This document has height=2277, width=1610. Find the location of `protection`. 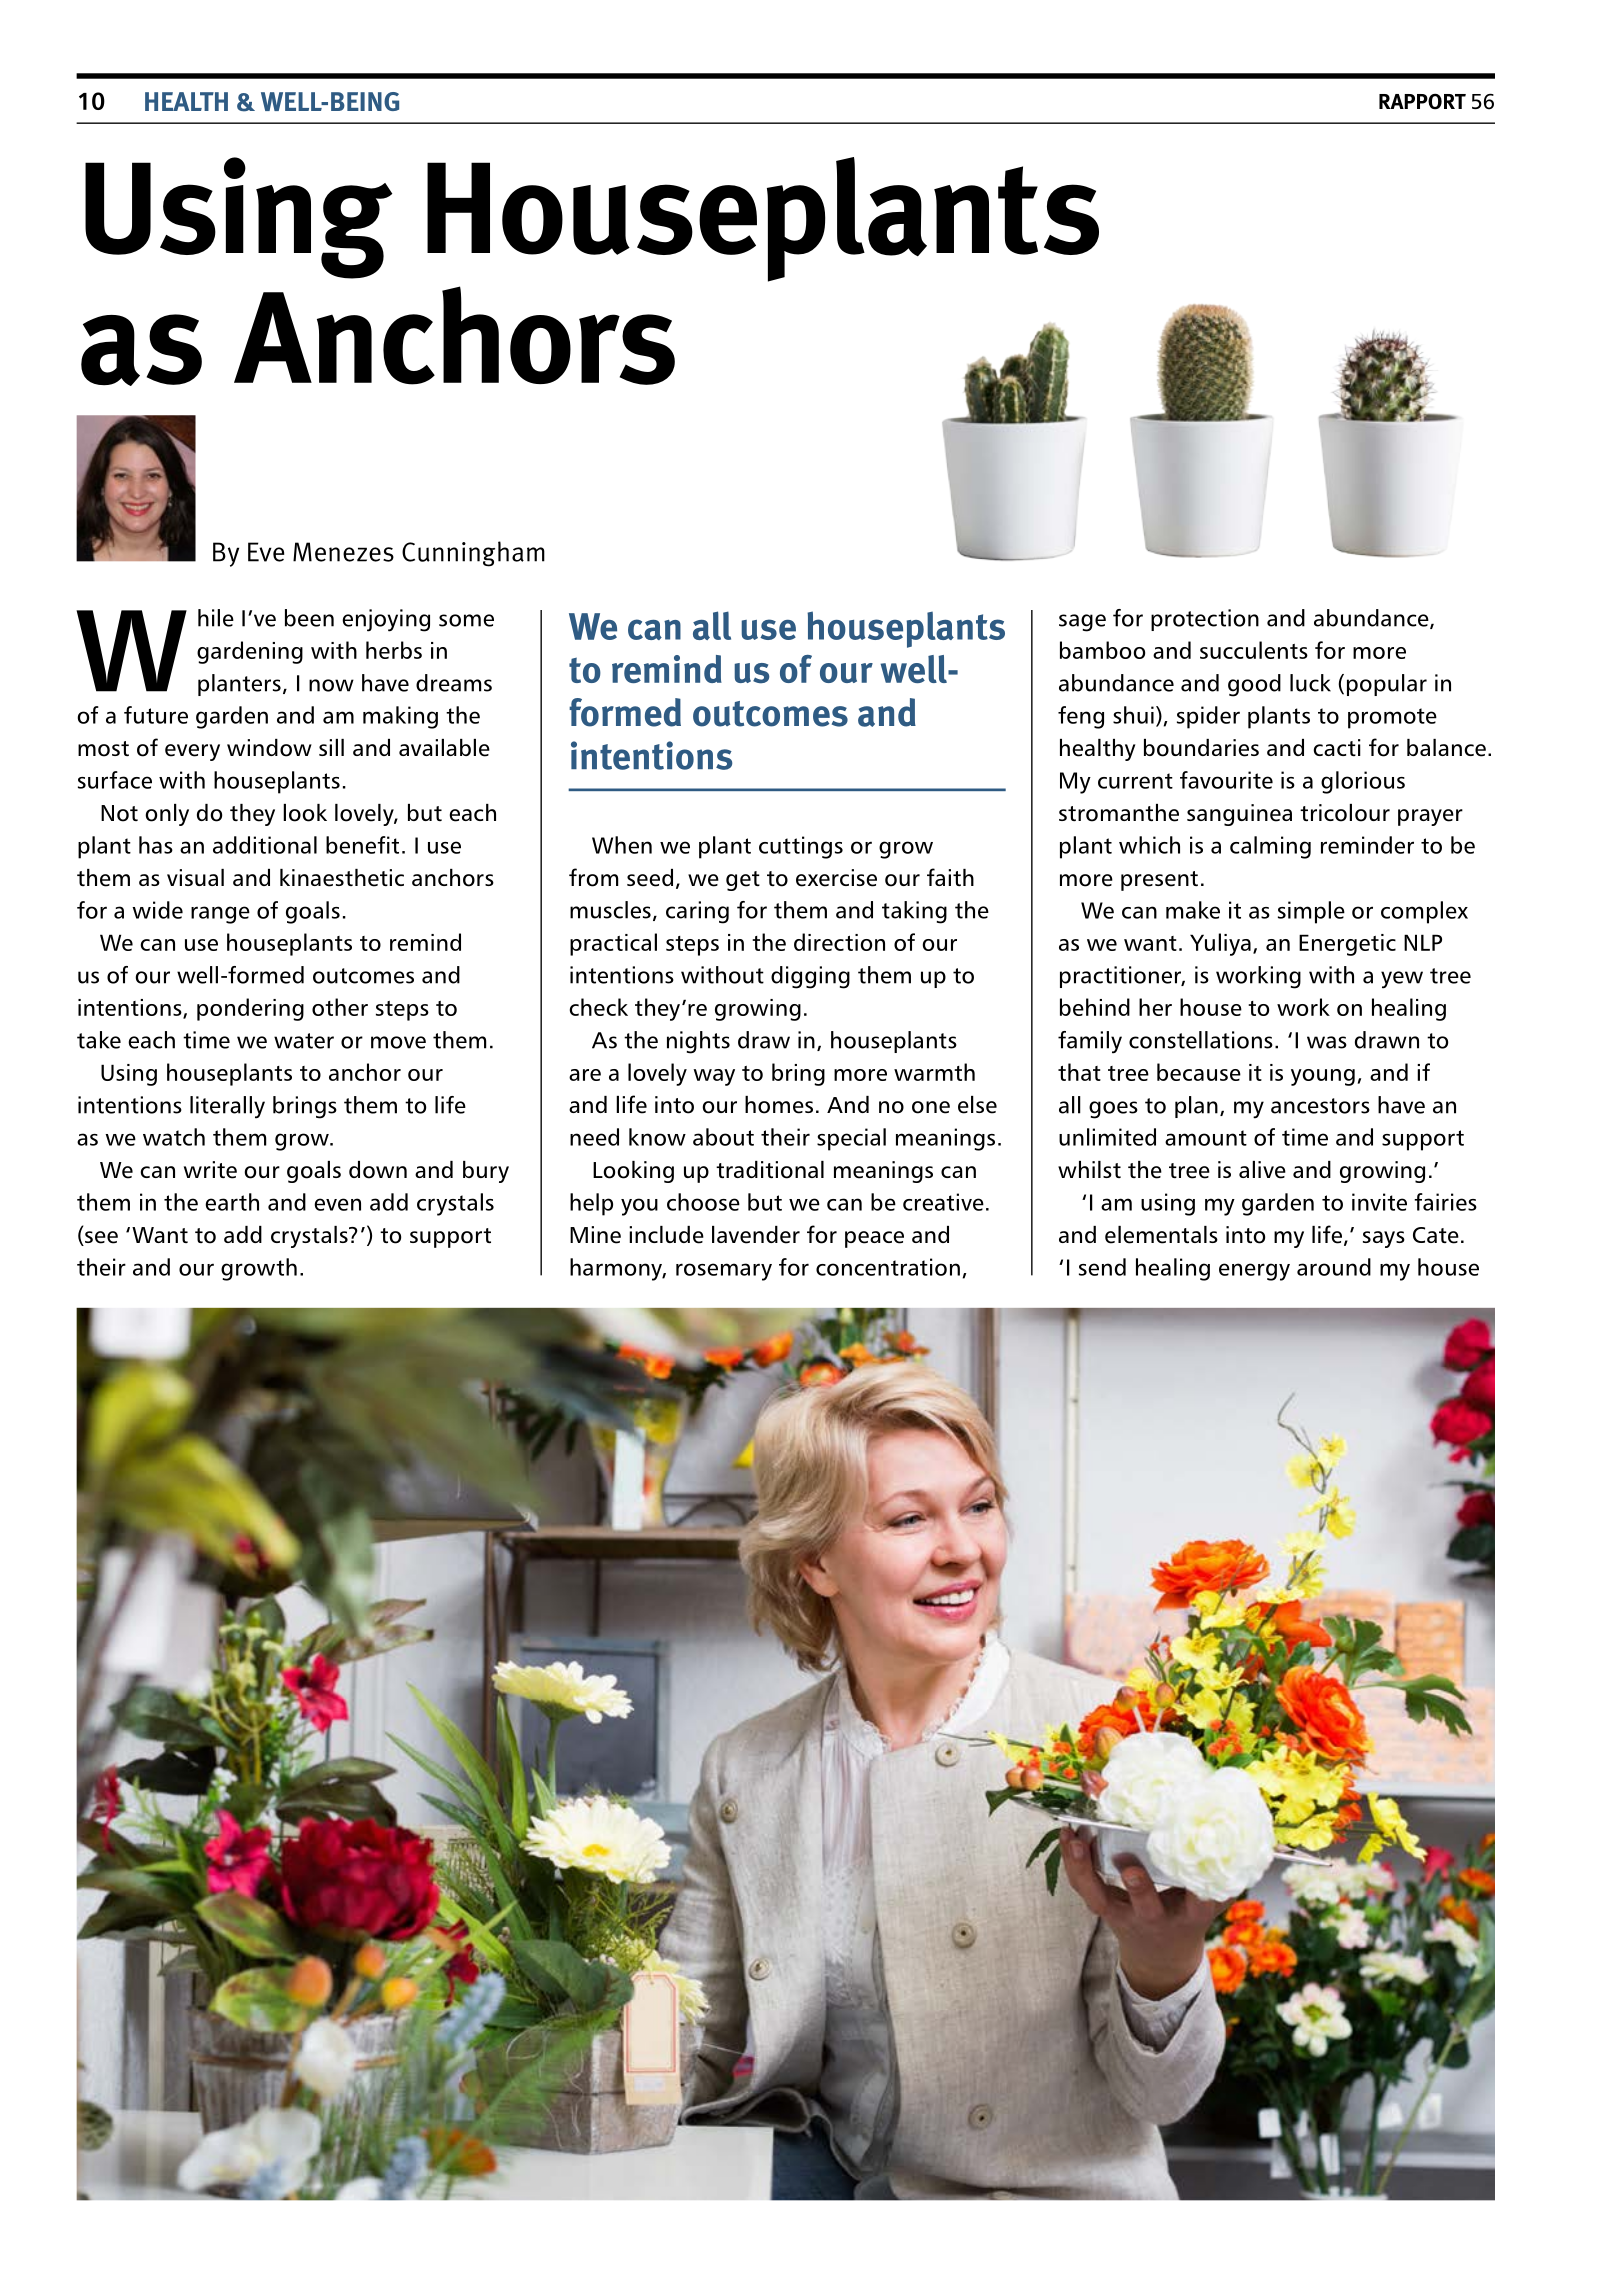

protection is located at coordinates (1205, 620).
